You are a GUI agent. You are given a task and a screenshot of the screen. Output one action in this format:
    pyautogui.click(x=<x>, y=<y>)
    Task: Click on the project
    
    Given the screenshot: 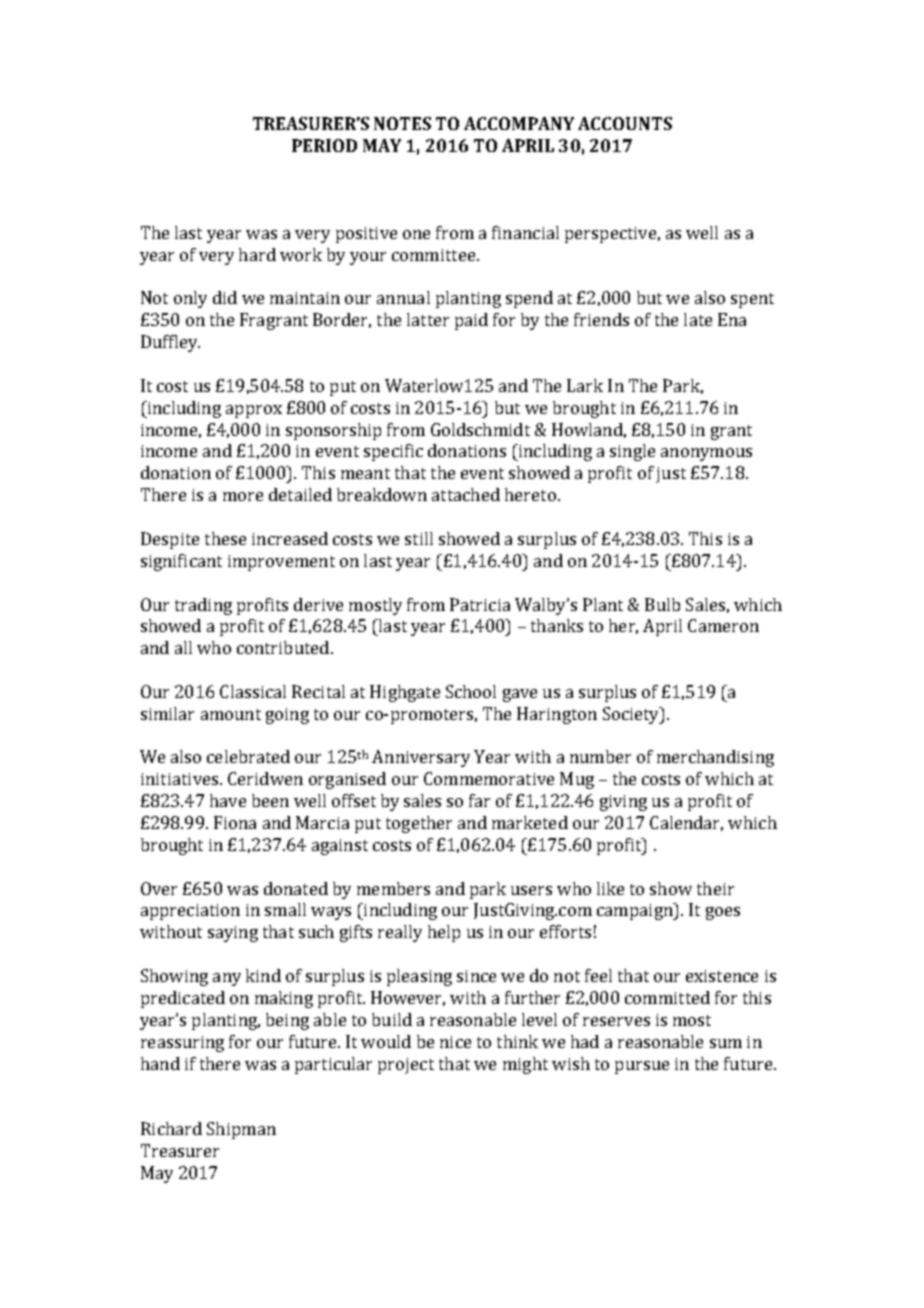 What is the action you would take?
    pyautogui.click(x=406, y=1066)
